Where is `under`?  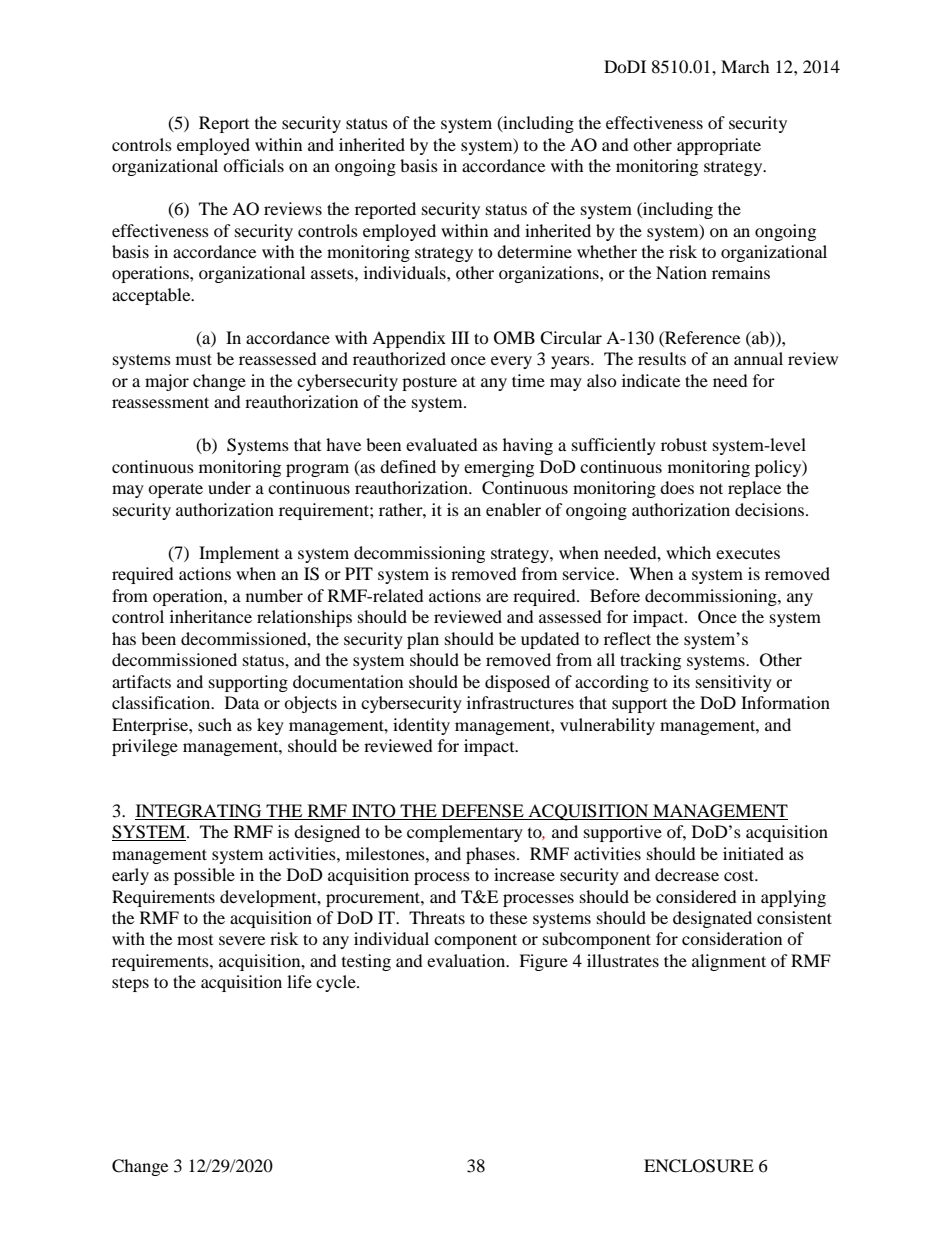
under is located at coordinates (229, 487).
